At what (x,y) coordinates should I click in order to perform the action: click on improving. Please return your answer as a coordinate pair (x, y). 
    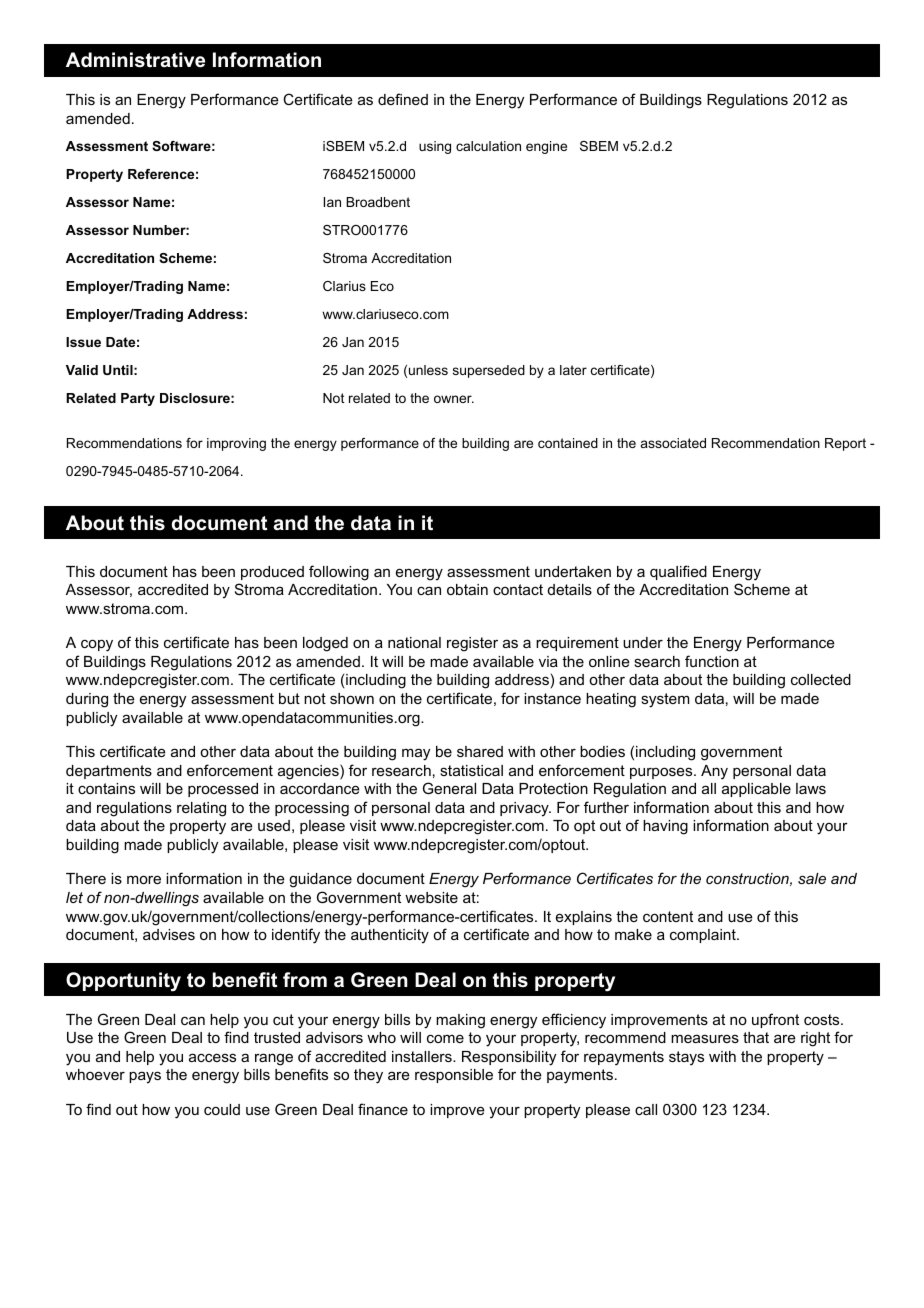
    Looking at the image, I should click on (236, 444).
